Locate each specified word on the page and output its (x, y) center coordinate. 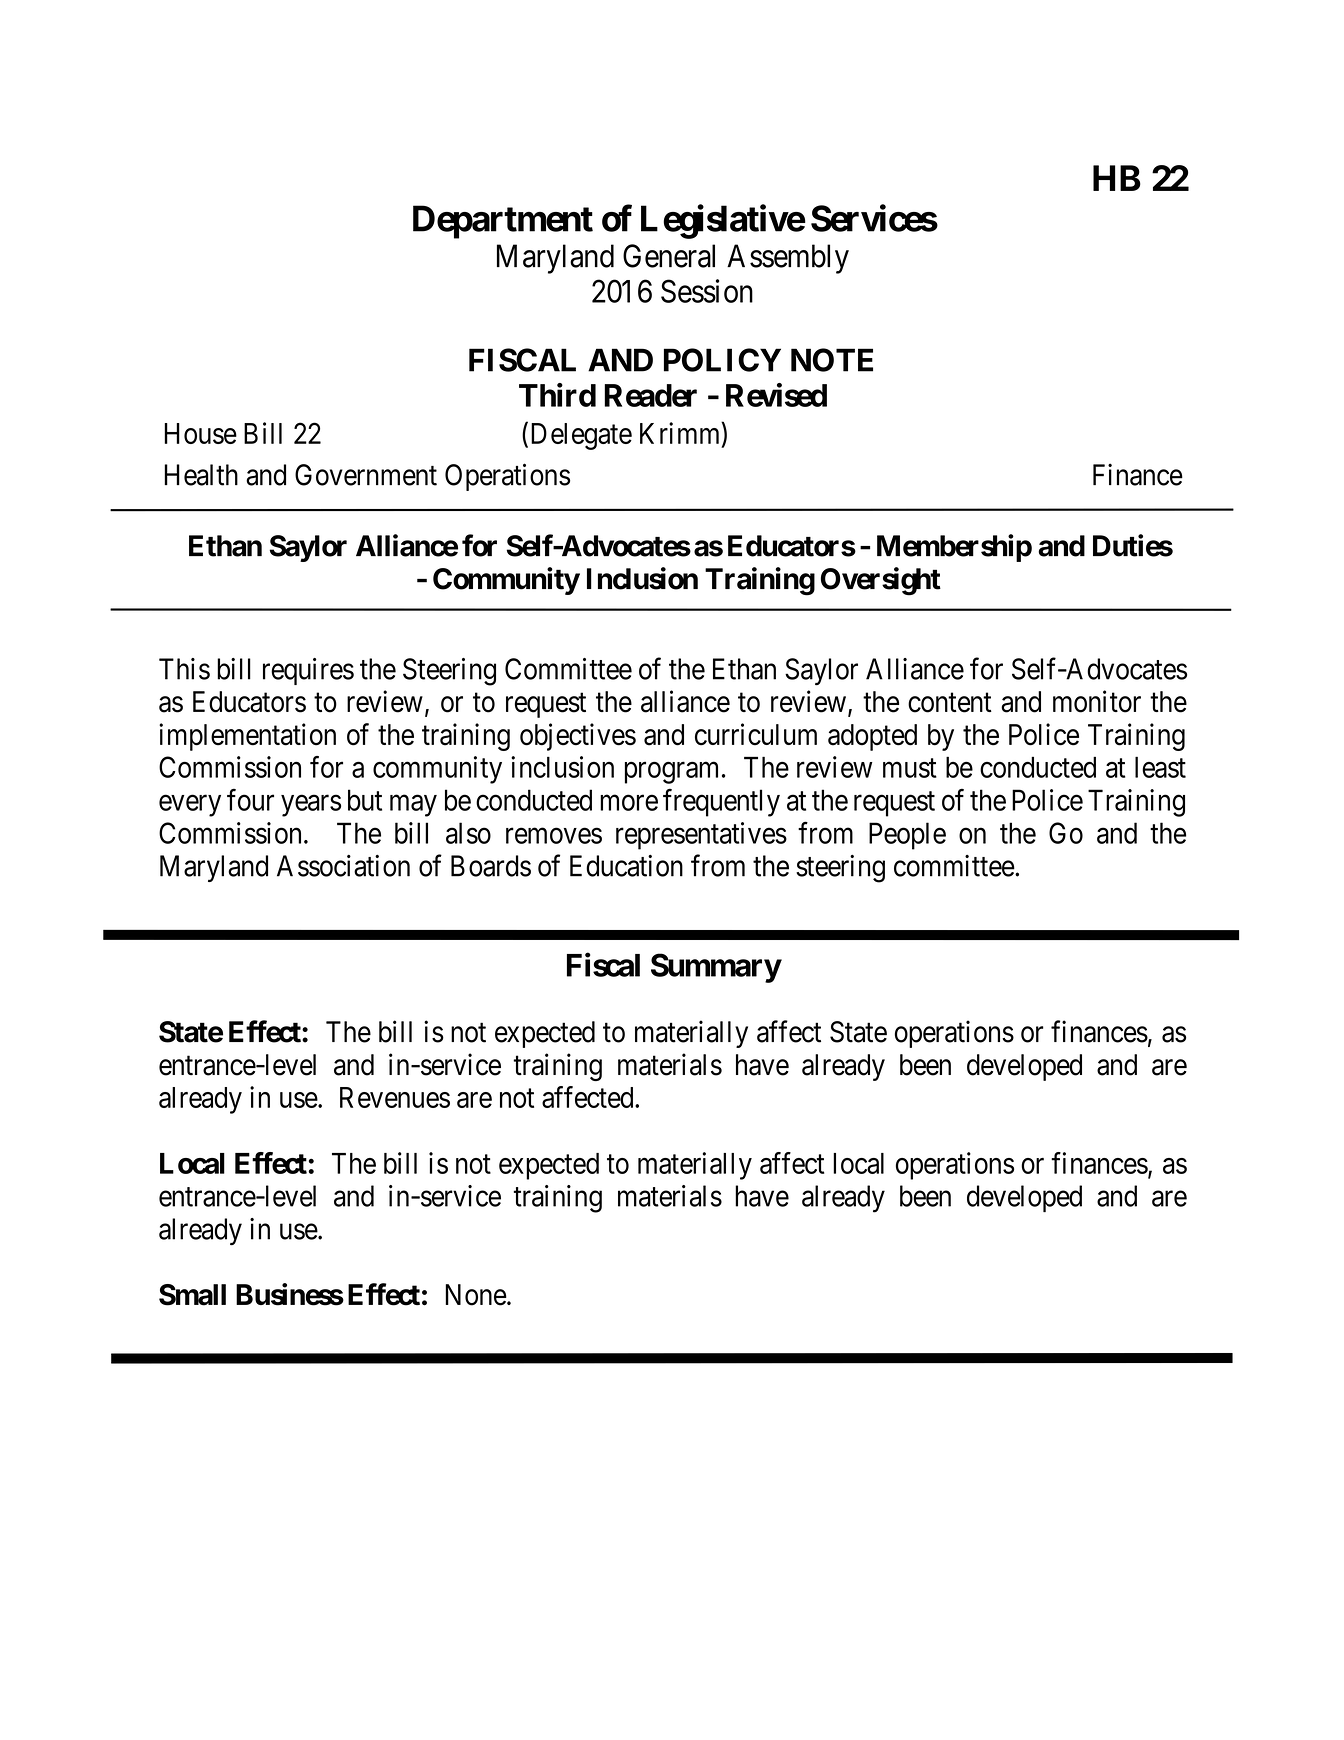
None (476, 1295)
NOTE (832, 360)
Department (503, 222)
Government (366, 475)
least (1160, 767)
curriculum (756, 734)
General (669, 256)
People (907, 836)
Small (192, 1295)
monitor (1097, 701)
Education (626, 866)
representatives (701, 836)
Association (343, 866)
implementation (247, 737)
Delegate (581, 436)
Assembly (788, 259)
